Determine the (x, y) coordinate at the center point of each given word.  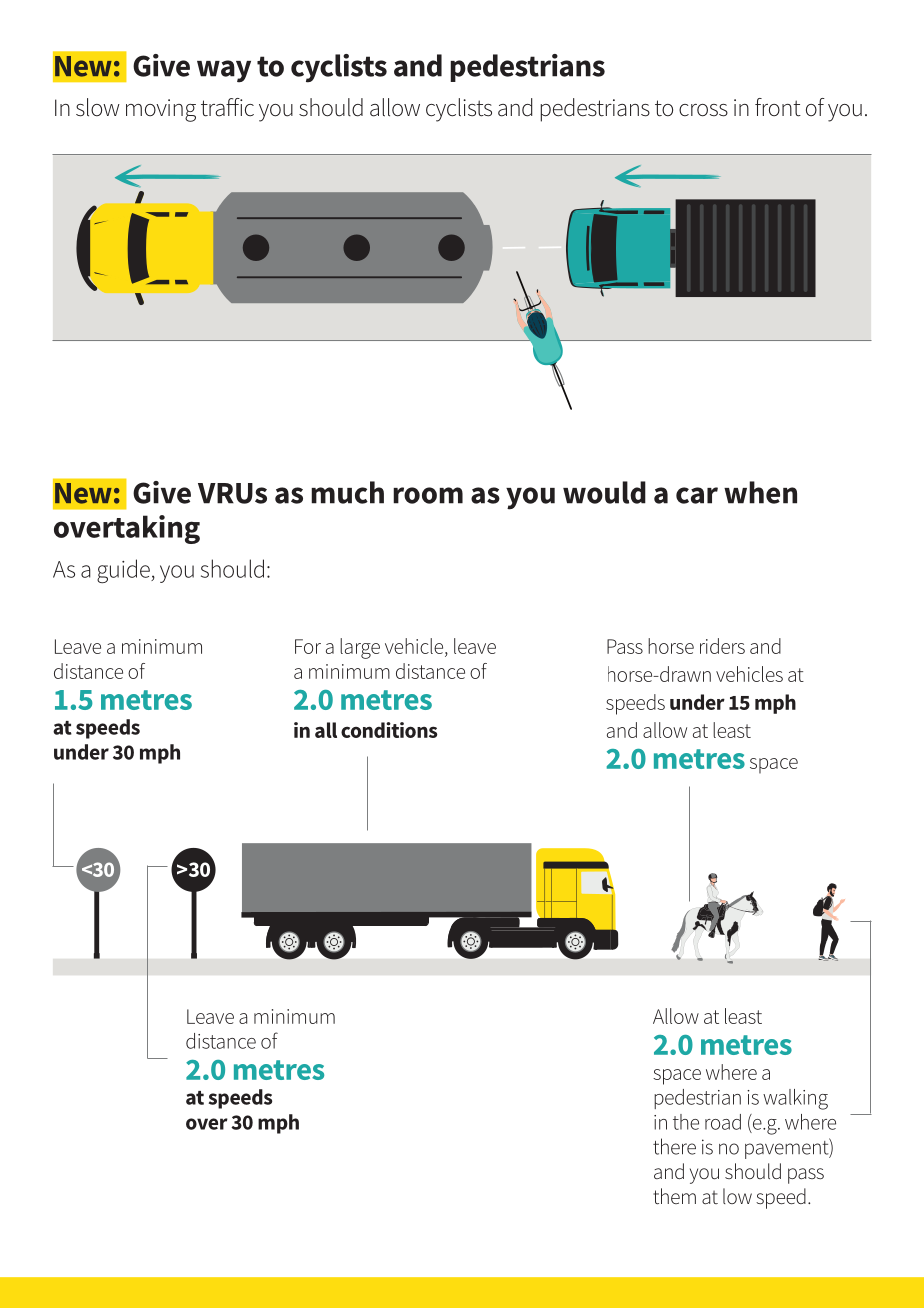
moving (161, 110)
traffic (227, 107)
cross (703, 110)
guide (124, 571)
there (674, 1146)
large (360, 648)
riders (722, 646)
